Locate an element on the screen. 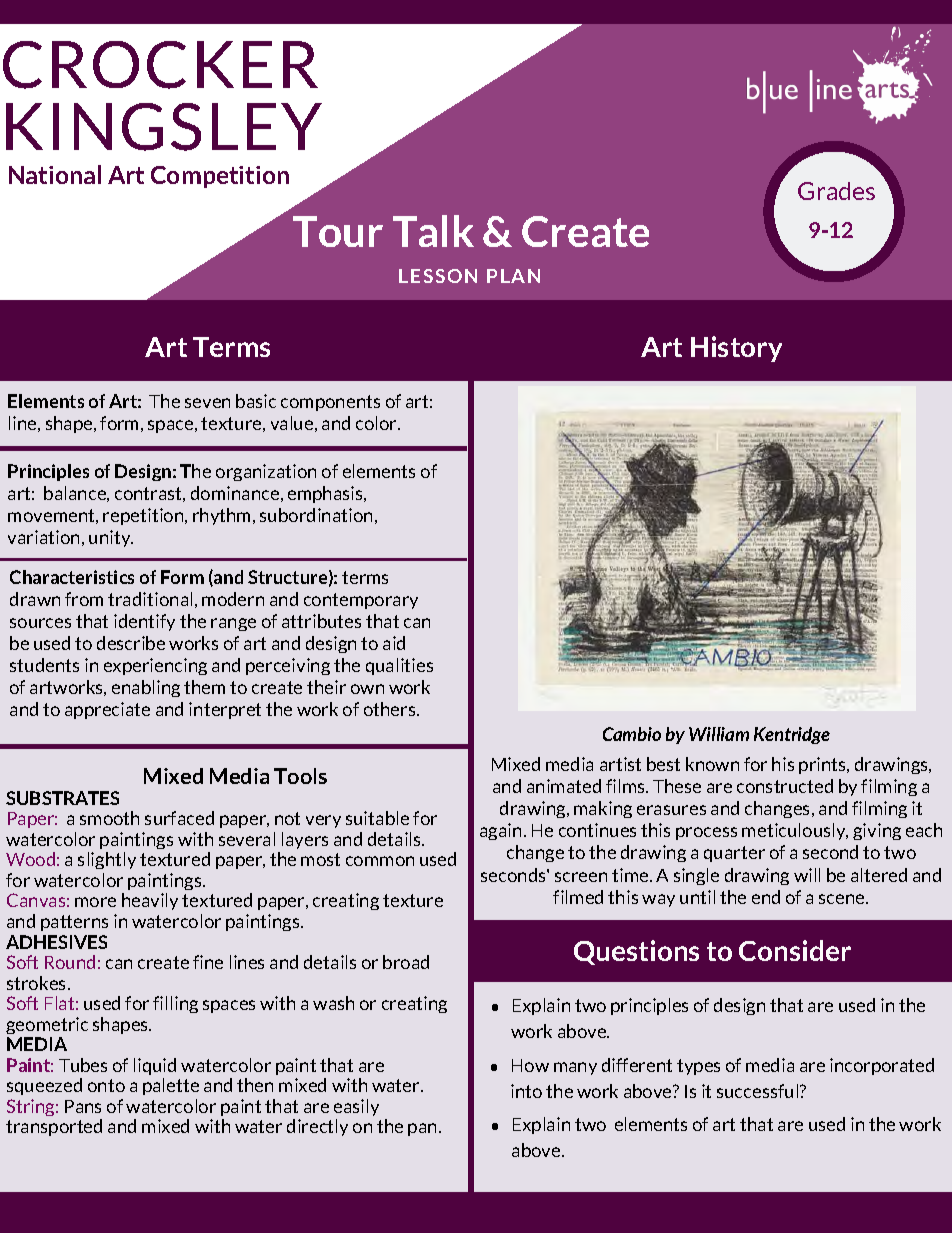 This screenshot has width=952, height=1233. KINGSLEY is located at coordinates (164, 127).
